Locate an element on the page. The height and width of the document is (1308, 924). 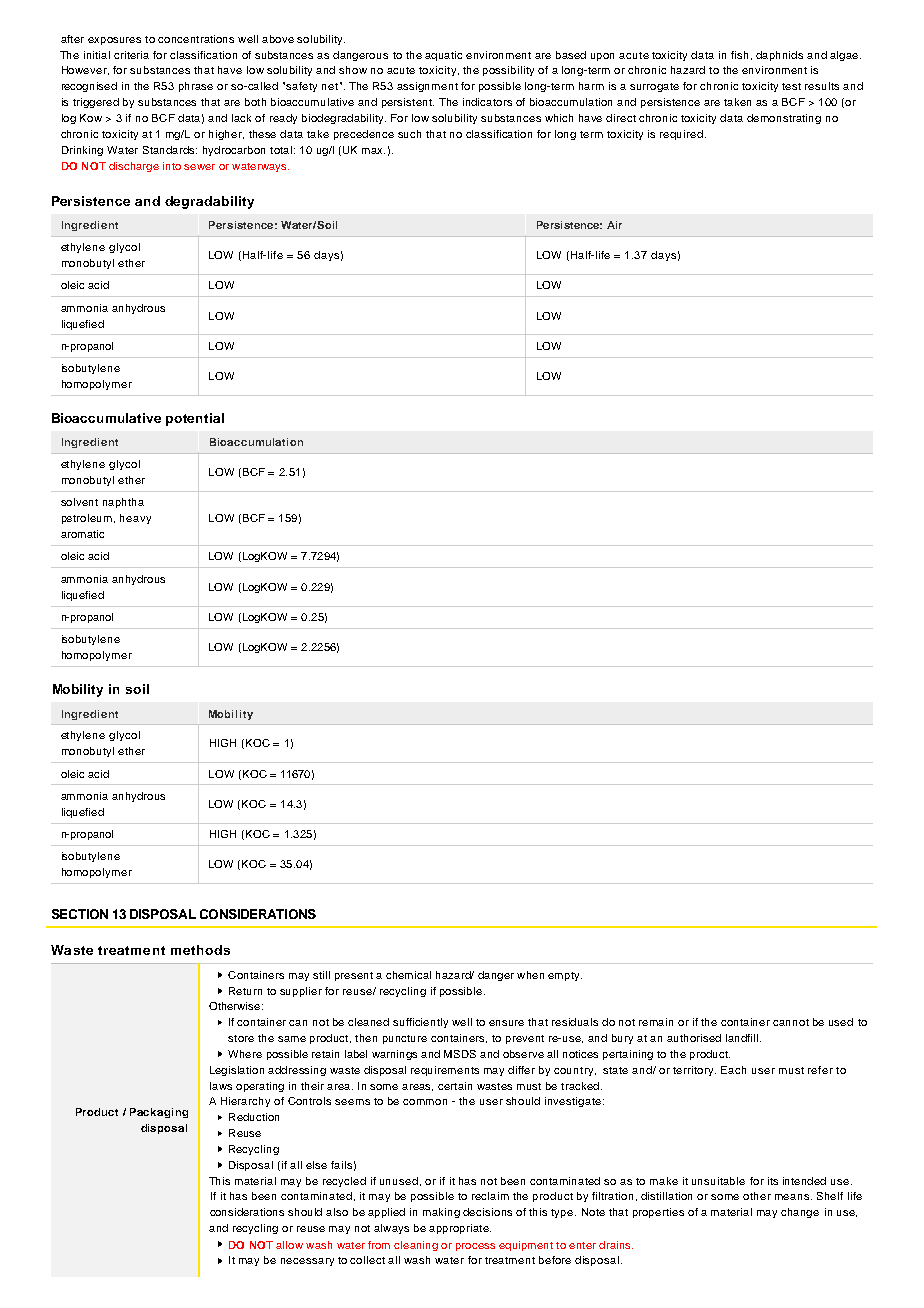
heavy is located at coordinates (135, 519).
